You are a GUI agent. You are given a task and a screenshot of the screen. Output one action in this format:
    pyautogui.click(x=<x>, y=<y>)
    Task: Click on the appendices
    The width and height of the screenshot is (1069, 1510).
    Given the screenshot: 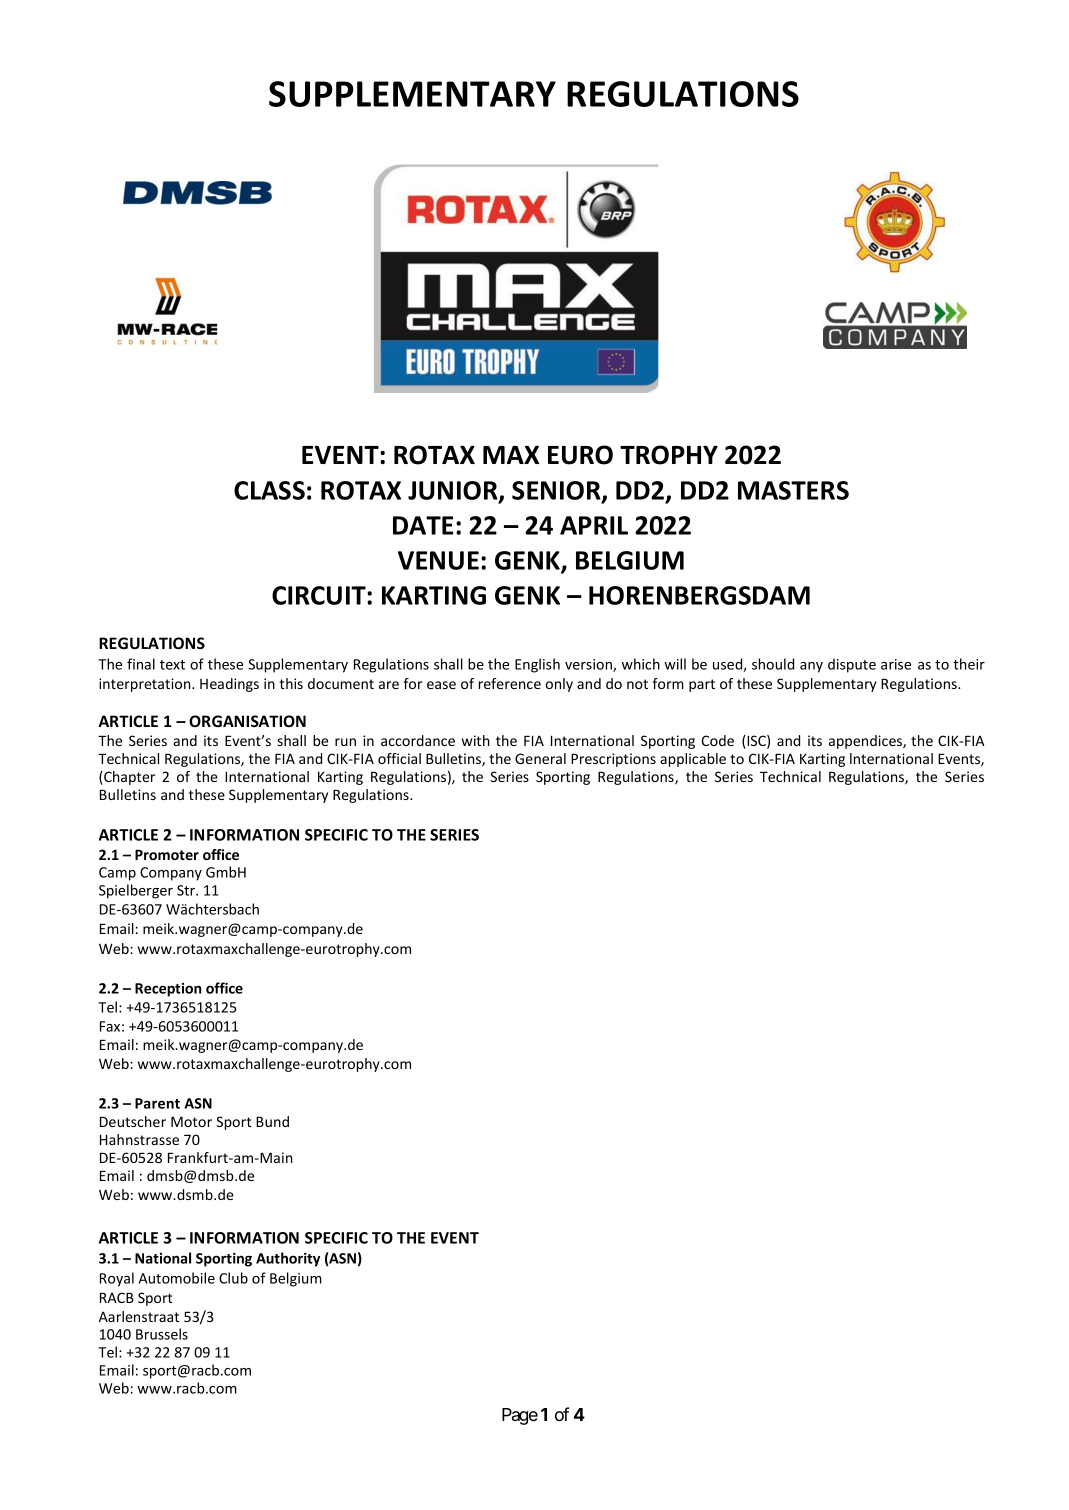 What is the action you would take?
    pyautogui.click(x=866, y=742)
